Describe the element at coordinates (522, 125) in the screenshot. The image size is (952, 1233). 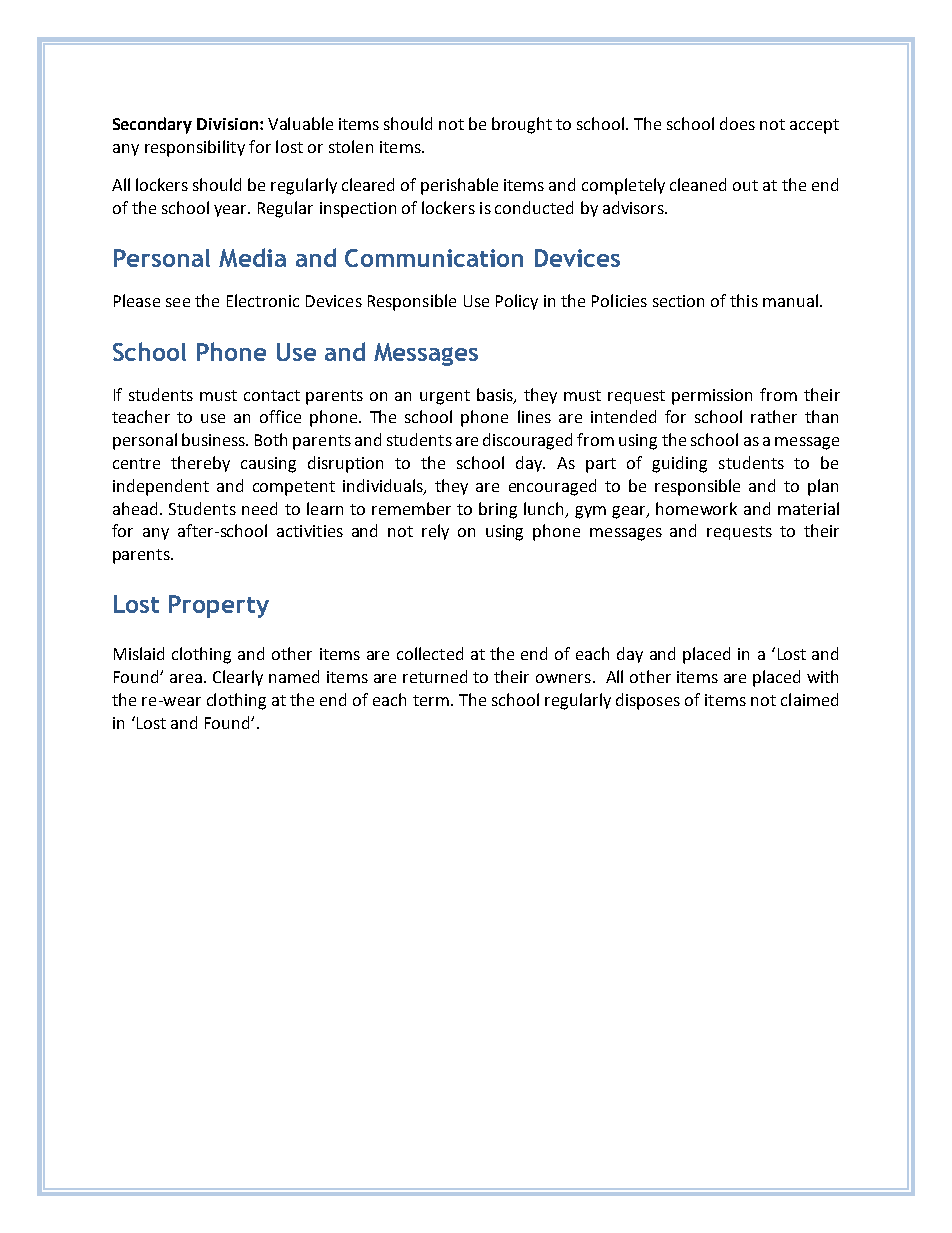
I see `brought` at that location.
